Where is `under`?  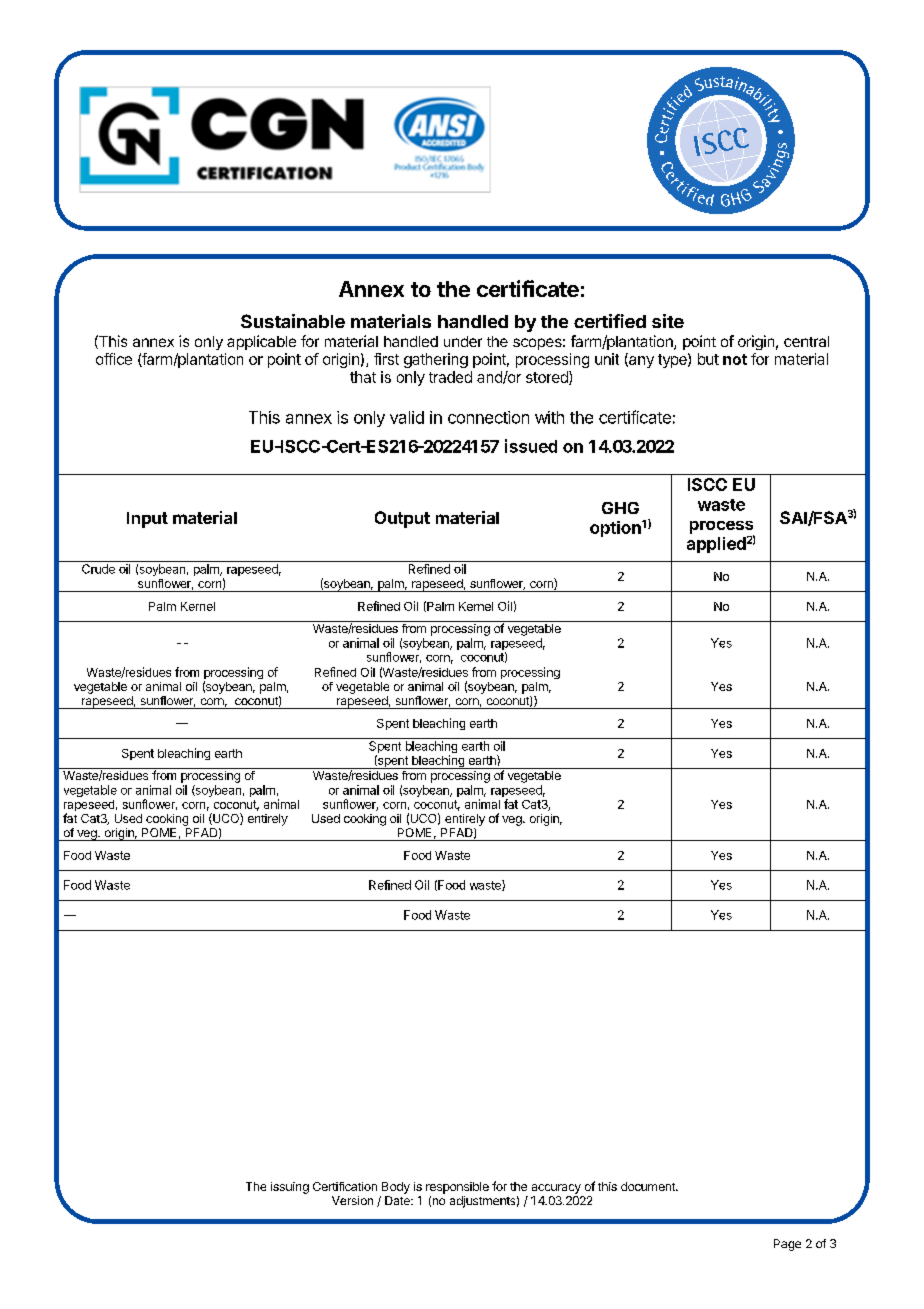 under is located at coordinates (463, 341).
